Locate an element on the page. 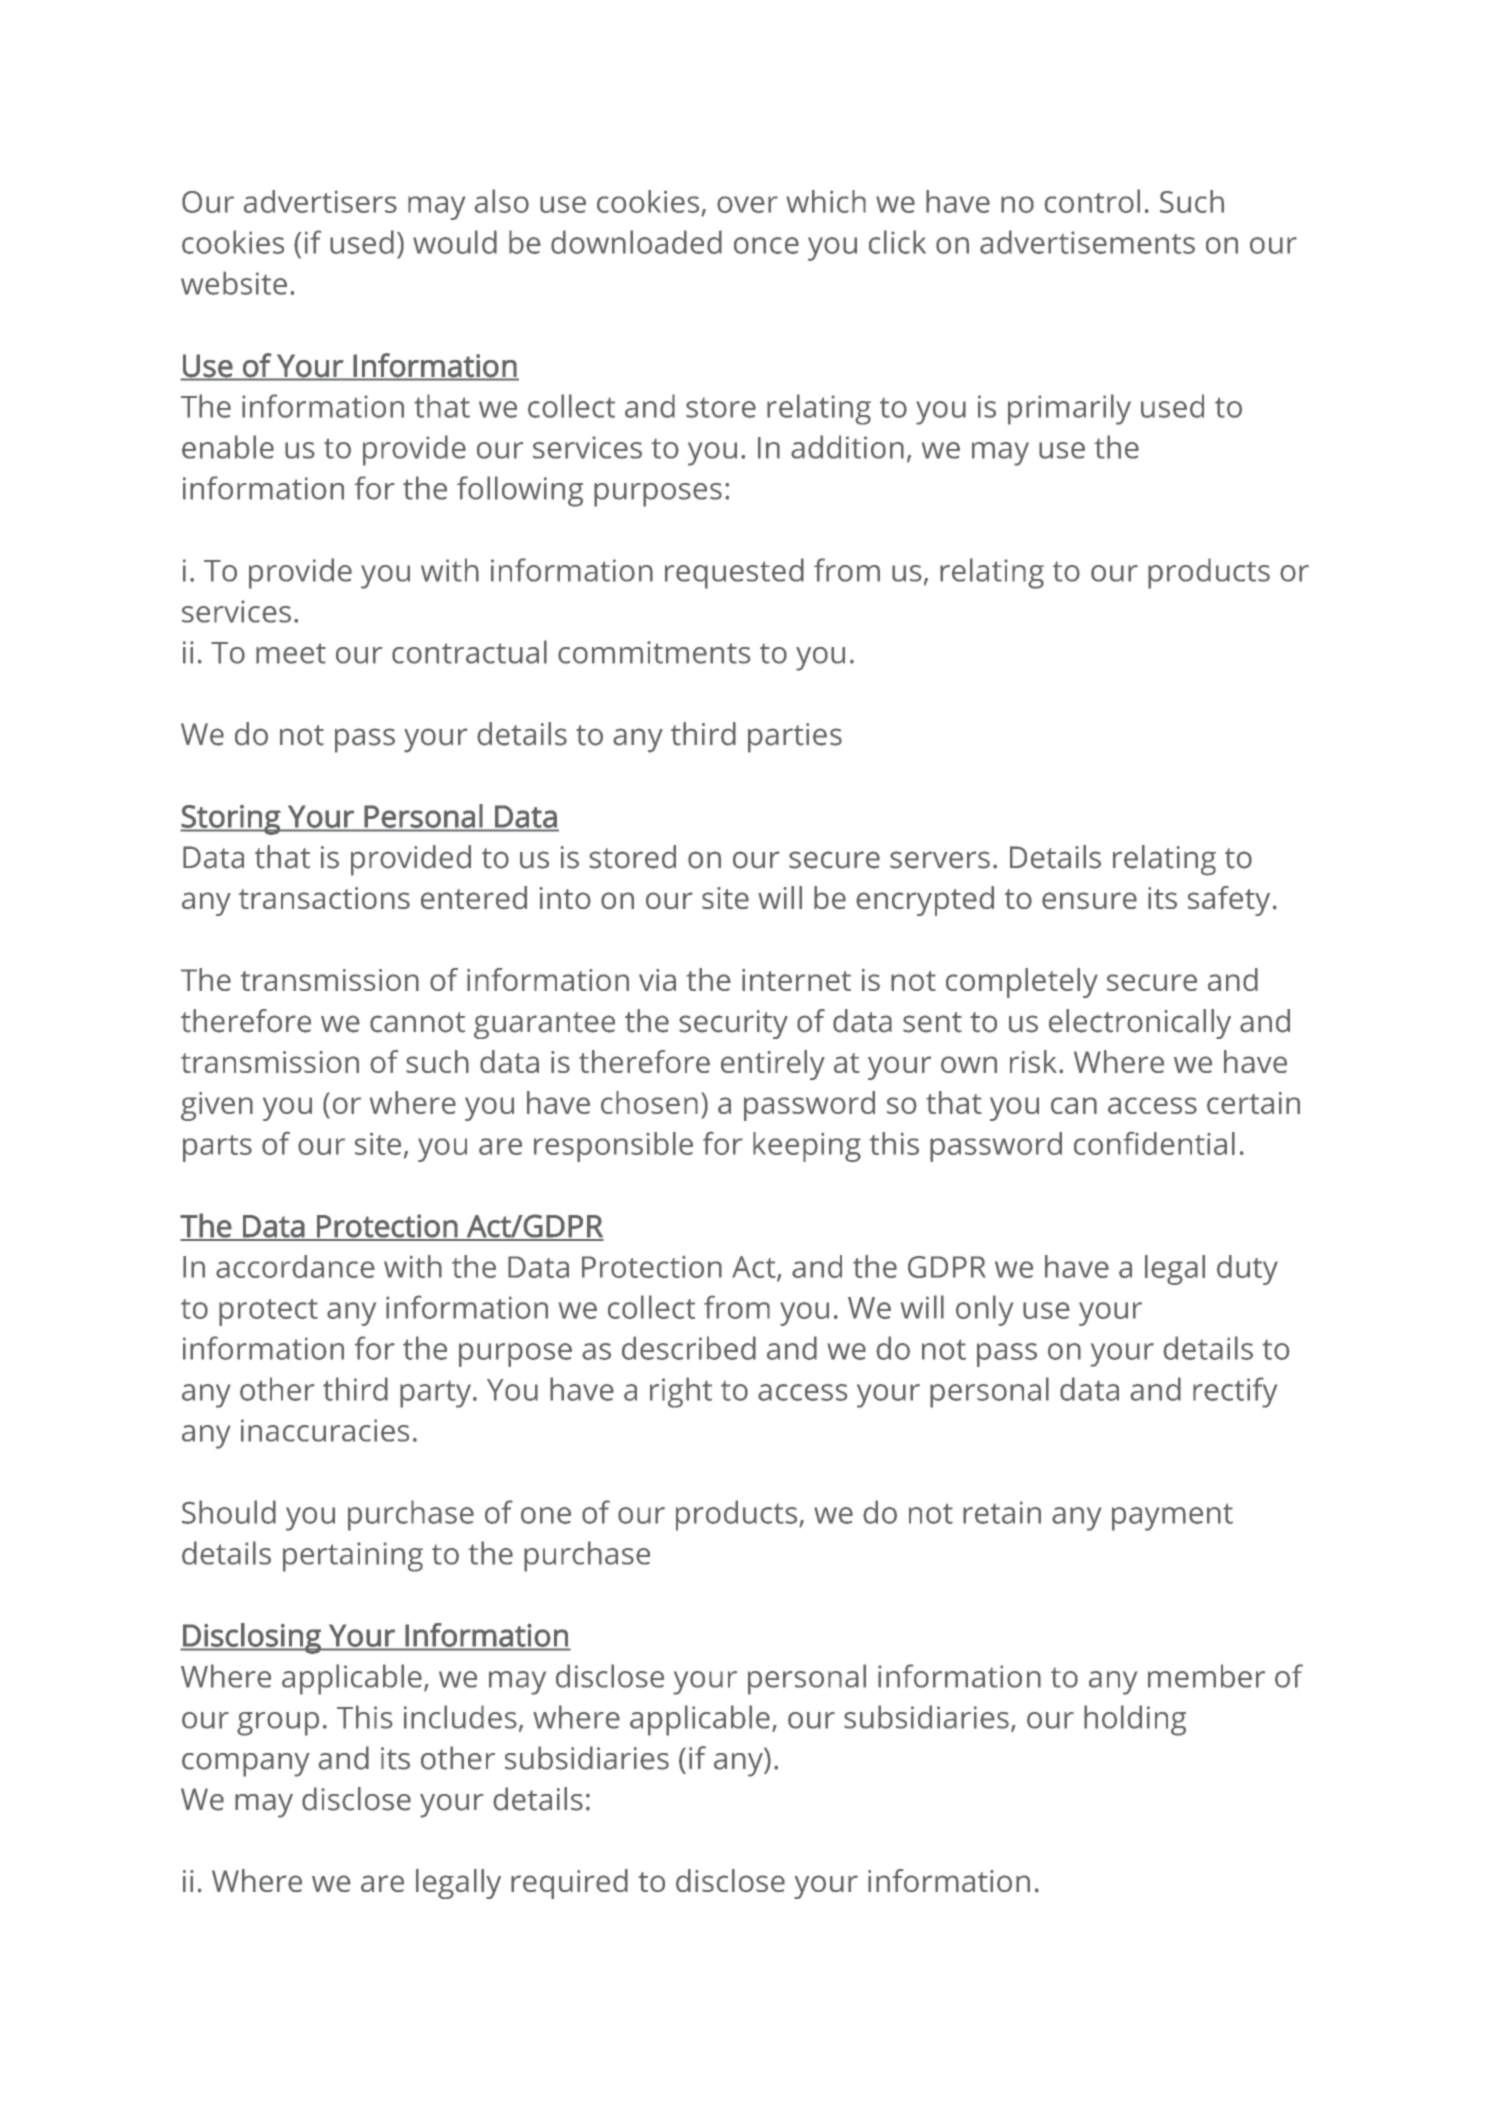 This page has height=2110, width=1492. company is located at coordinates (246, 1765).
